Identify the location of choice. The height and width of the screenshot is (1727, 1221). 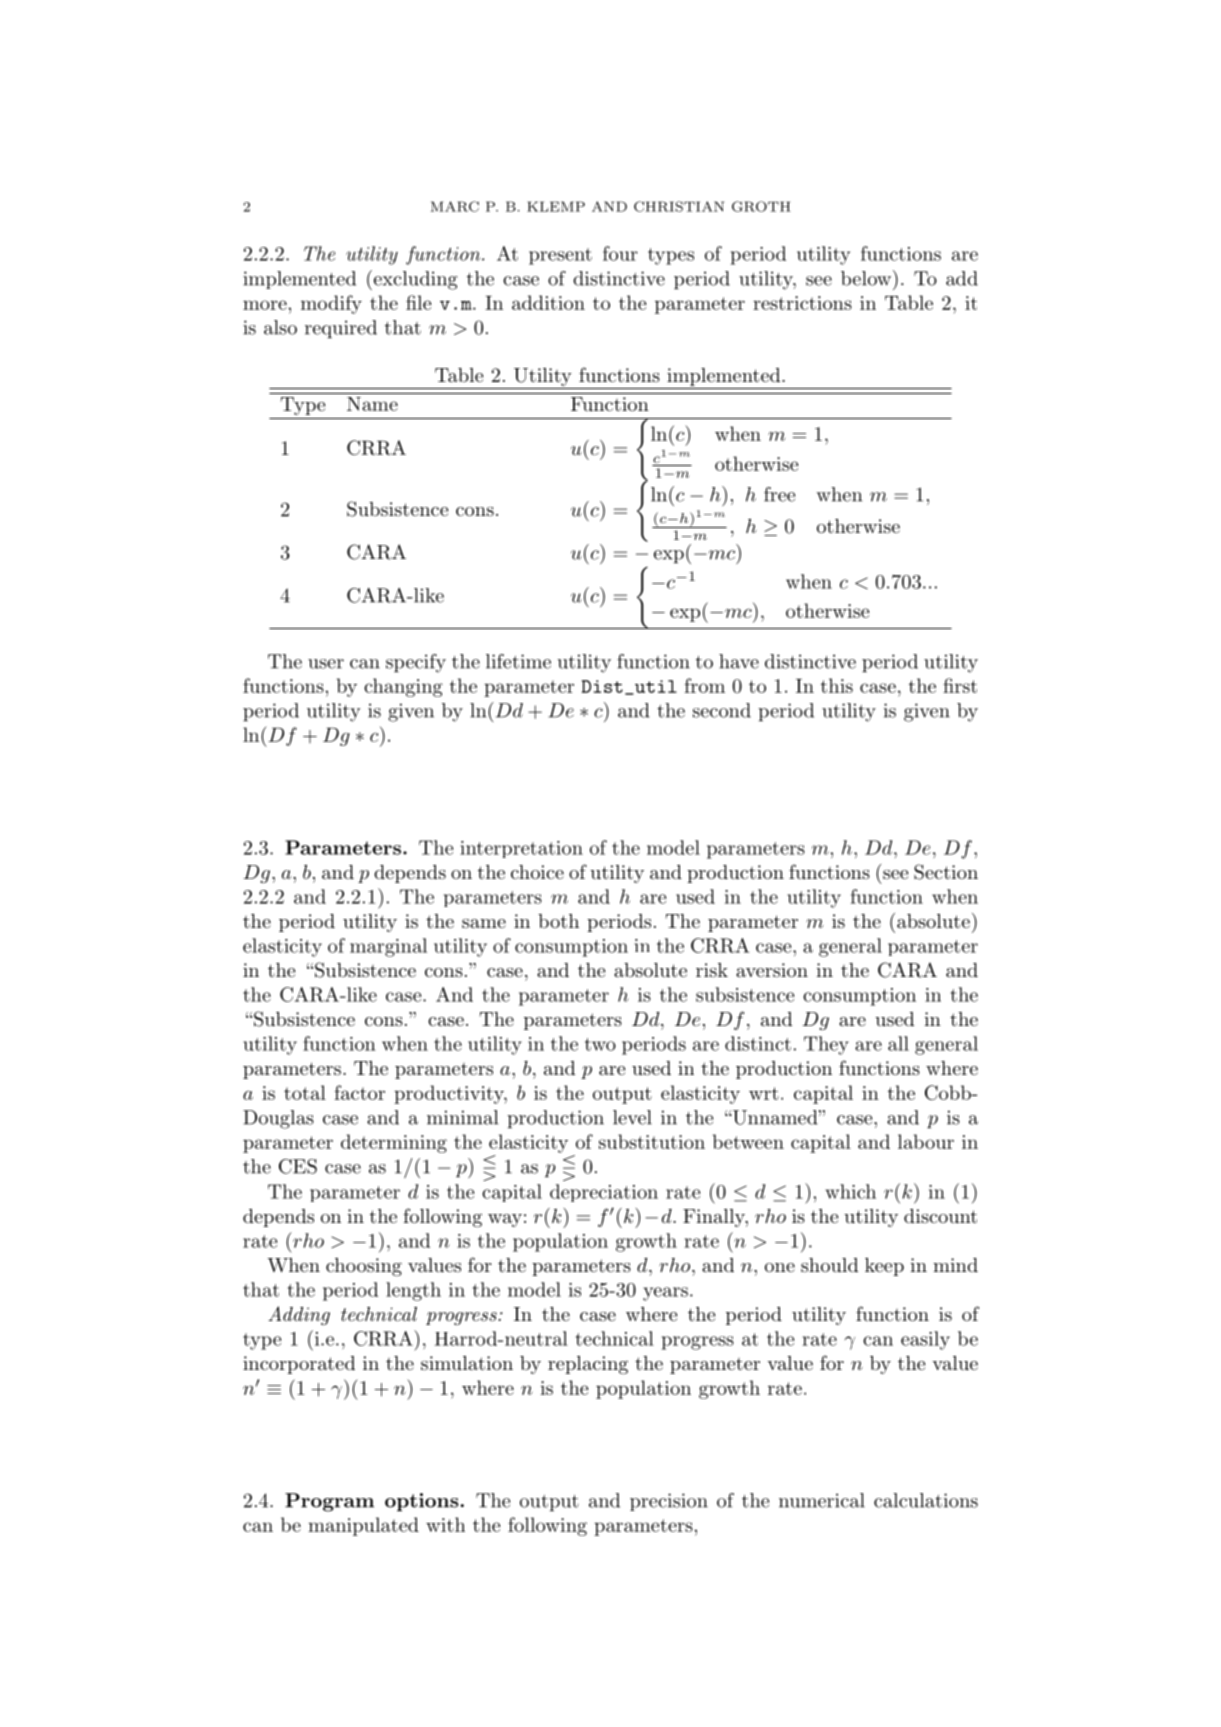
(537, 872).
